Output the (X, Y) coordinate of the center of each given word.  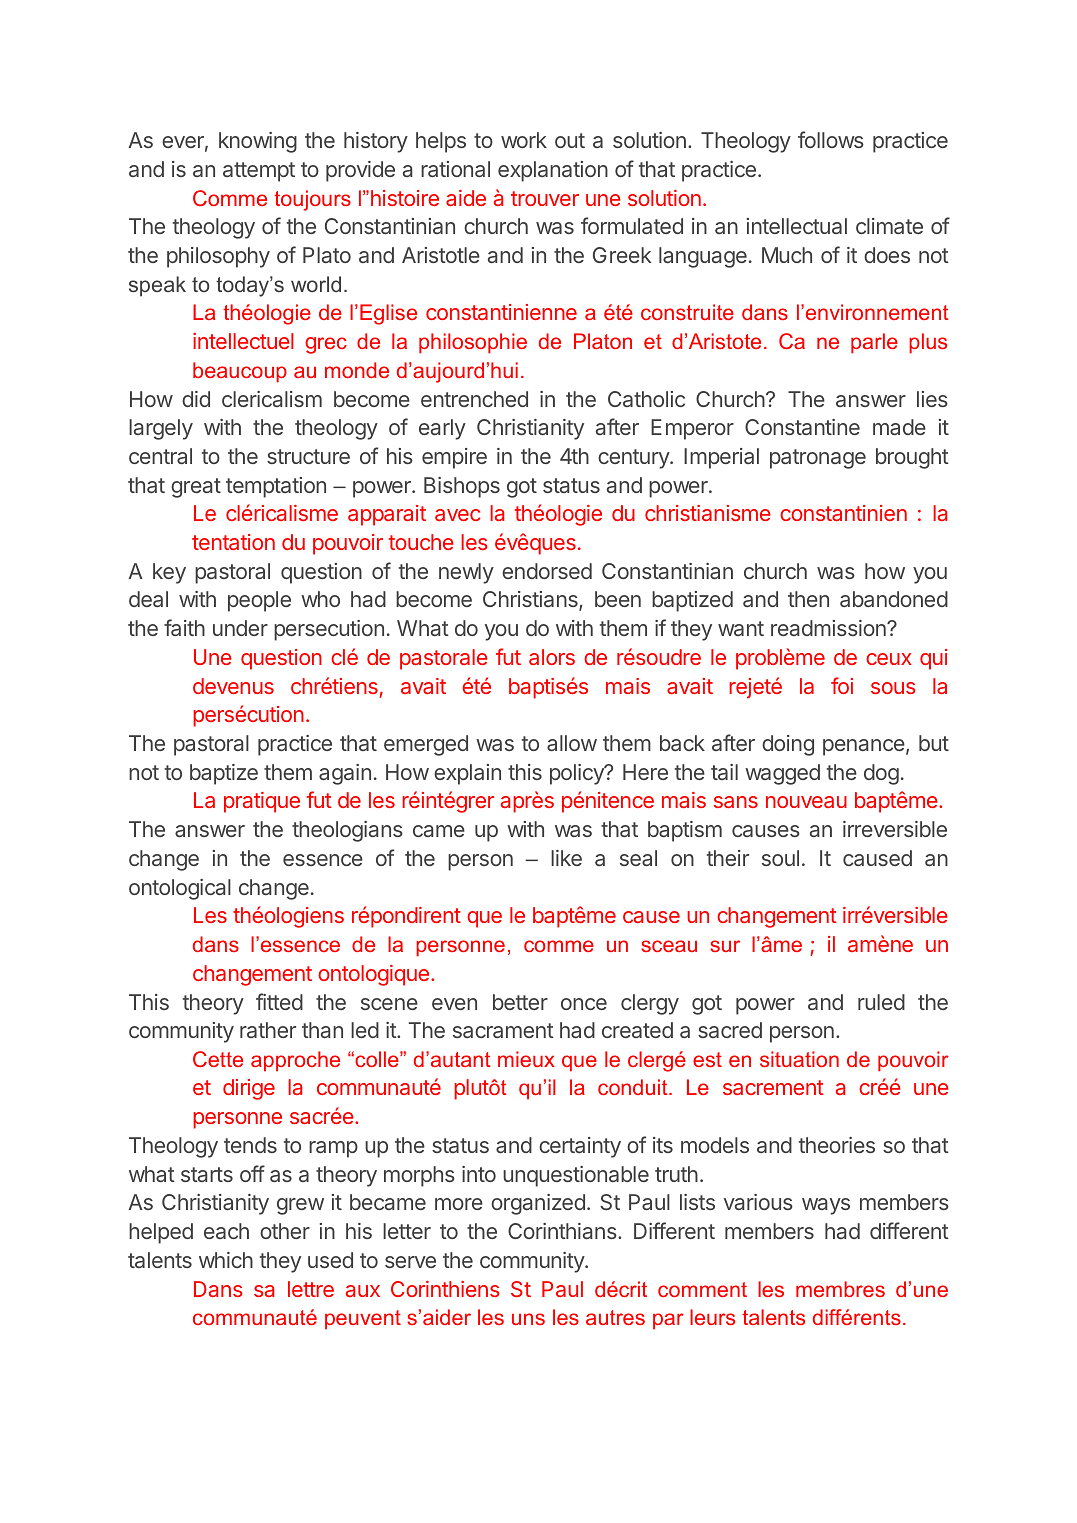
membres (840, 1289)
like (566, 858)
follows (831, 139)
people (259, 601)
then (808, 599)
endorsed (547, 571)
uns (528, 1319)
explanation (553, 171)
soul (780, 858)
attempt (259, 172)
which (226, 1260)
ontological (180, 889)
